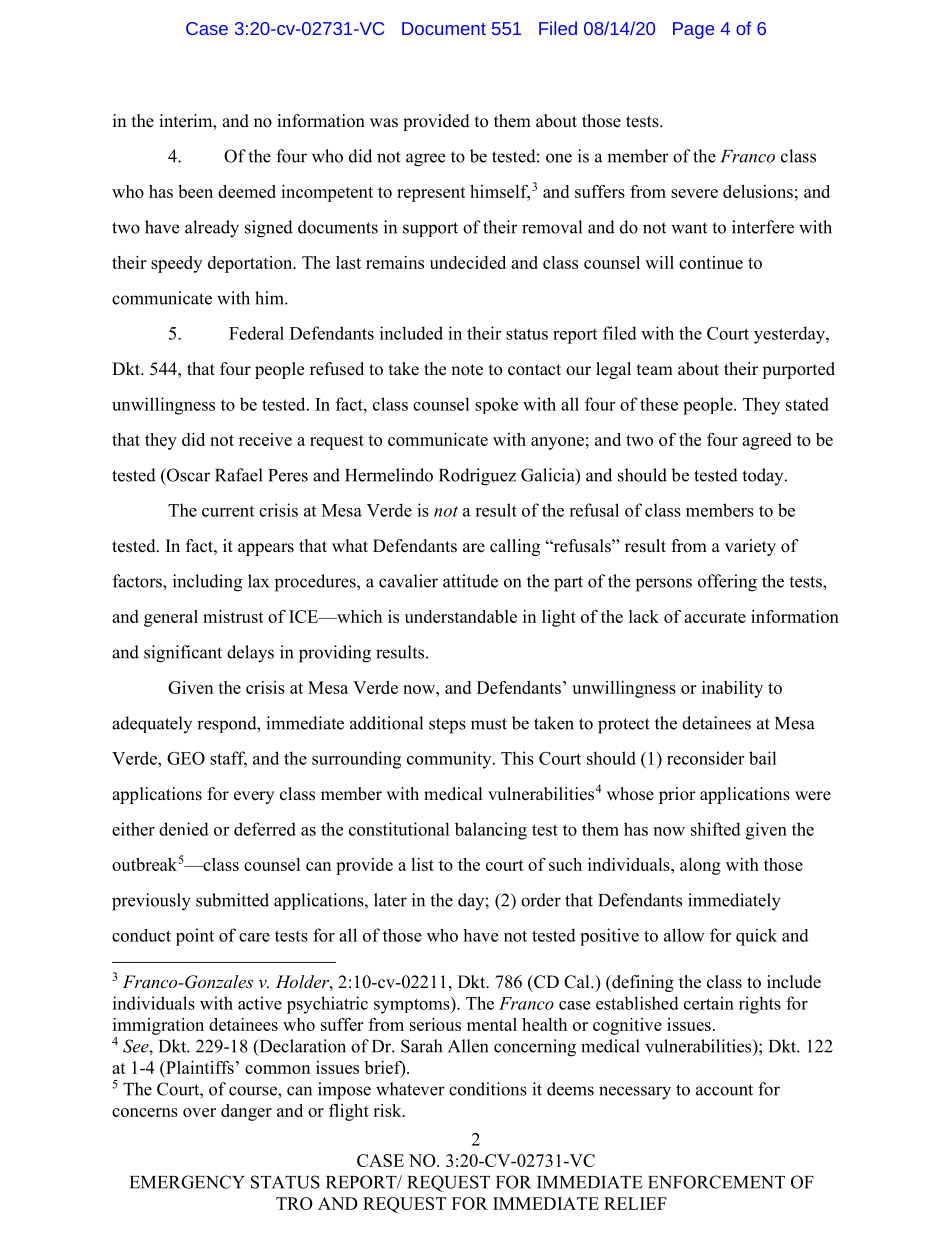 The height and width of the document is (1233, 952). What do you see at coordinates (488, 1089) in the document?
I see `conditions` at bounding box center [488, 1089].
